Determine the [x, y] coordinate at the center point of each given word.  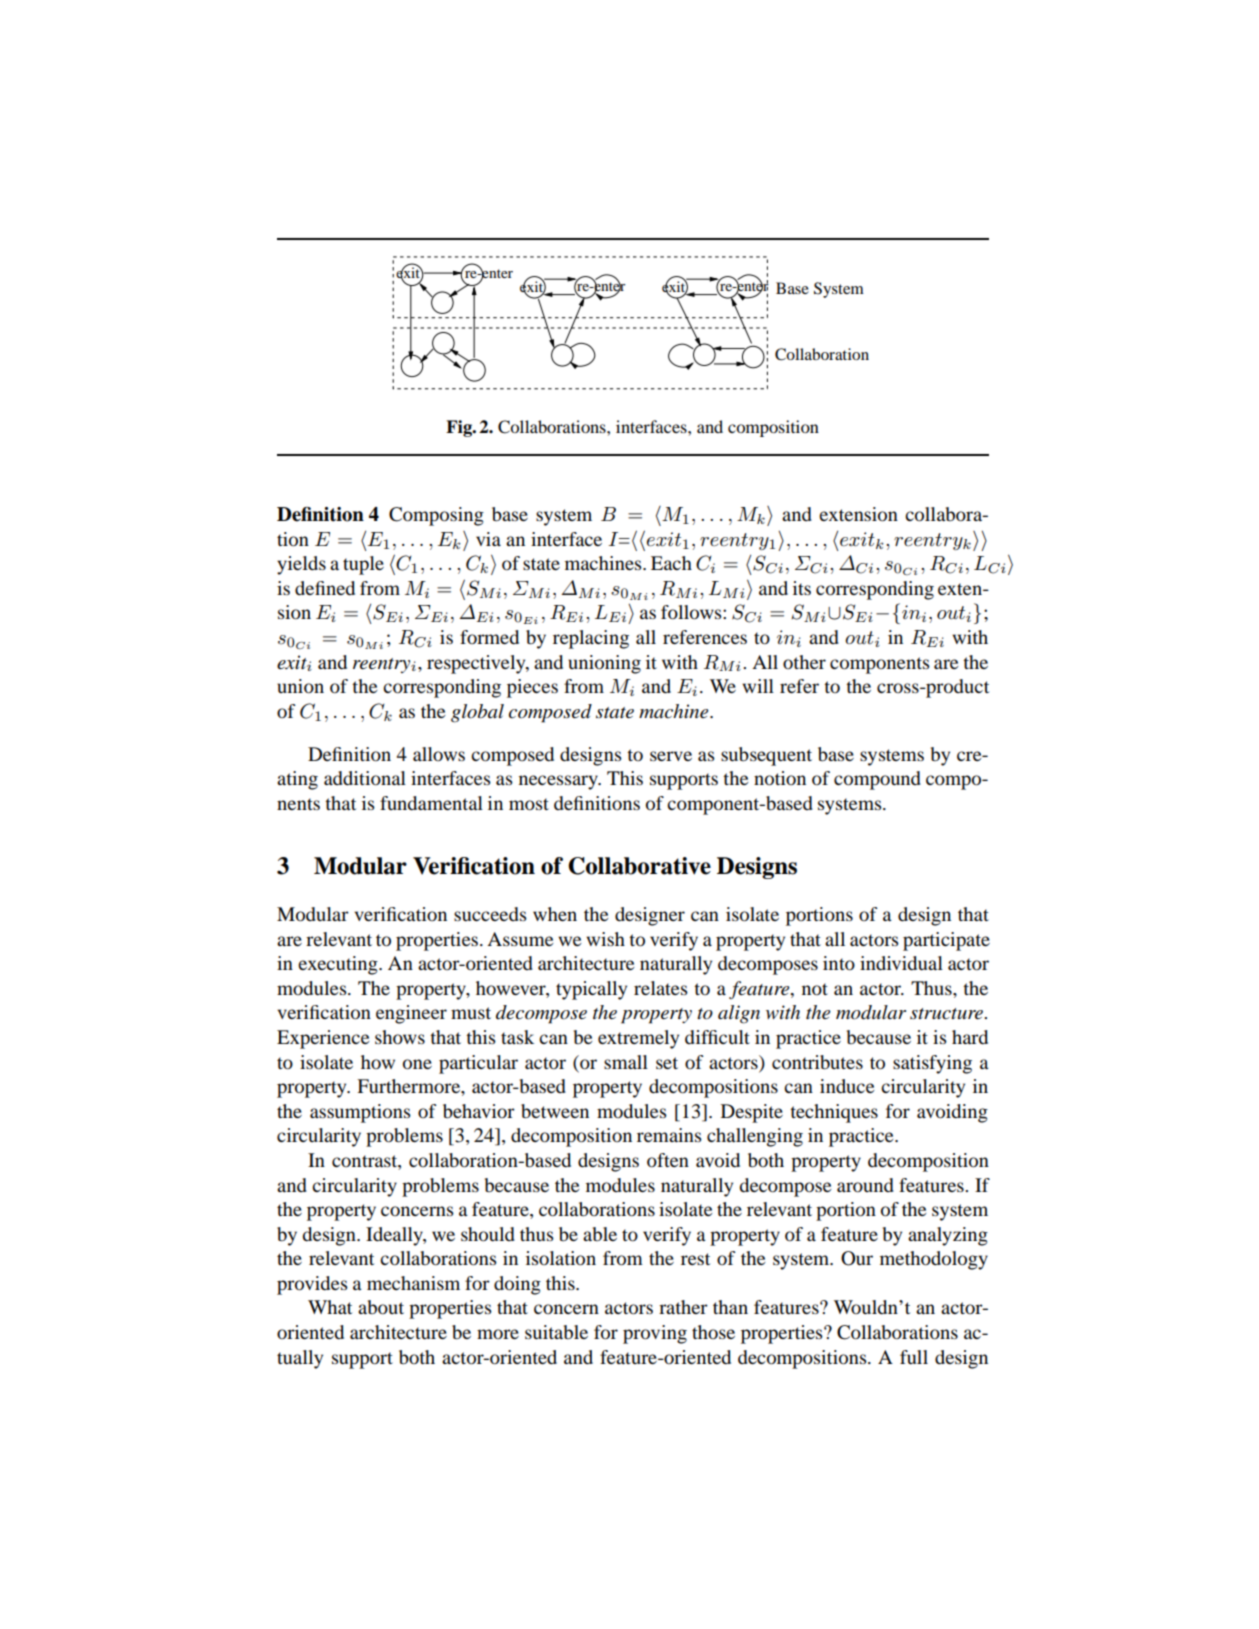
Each [671, 563]
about [381, 1307]
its [802, 588]
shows [400, 1037]
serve [671, 756]
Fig [460, 428]
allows [439, 754]
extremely [638, 1039]
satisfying [932, 1064]
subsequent [766, 756]
